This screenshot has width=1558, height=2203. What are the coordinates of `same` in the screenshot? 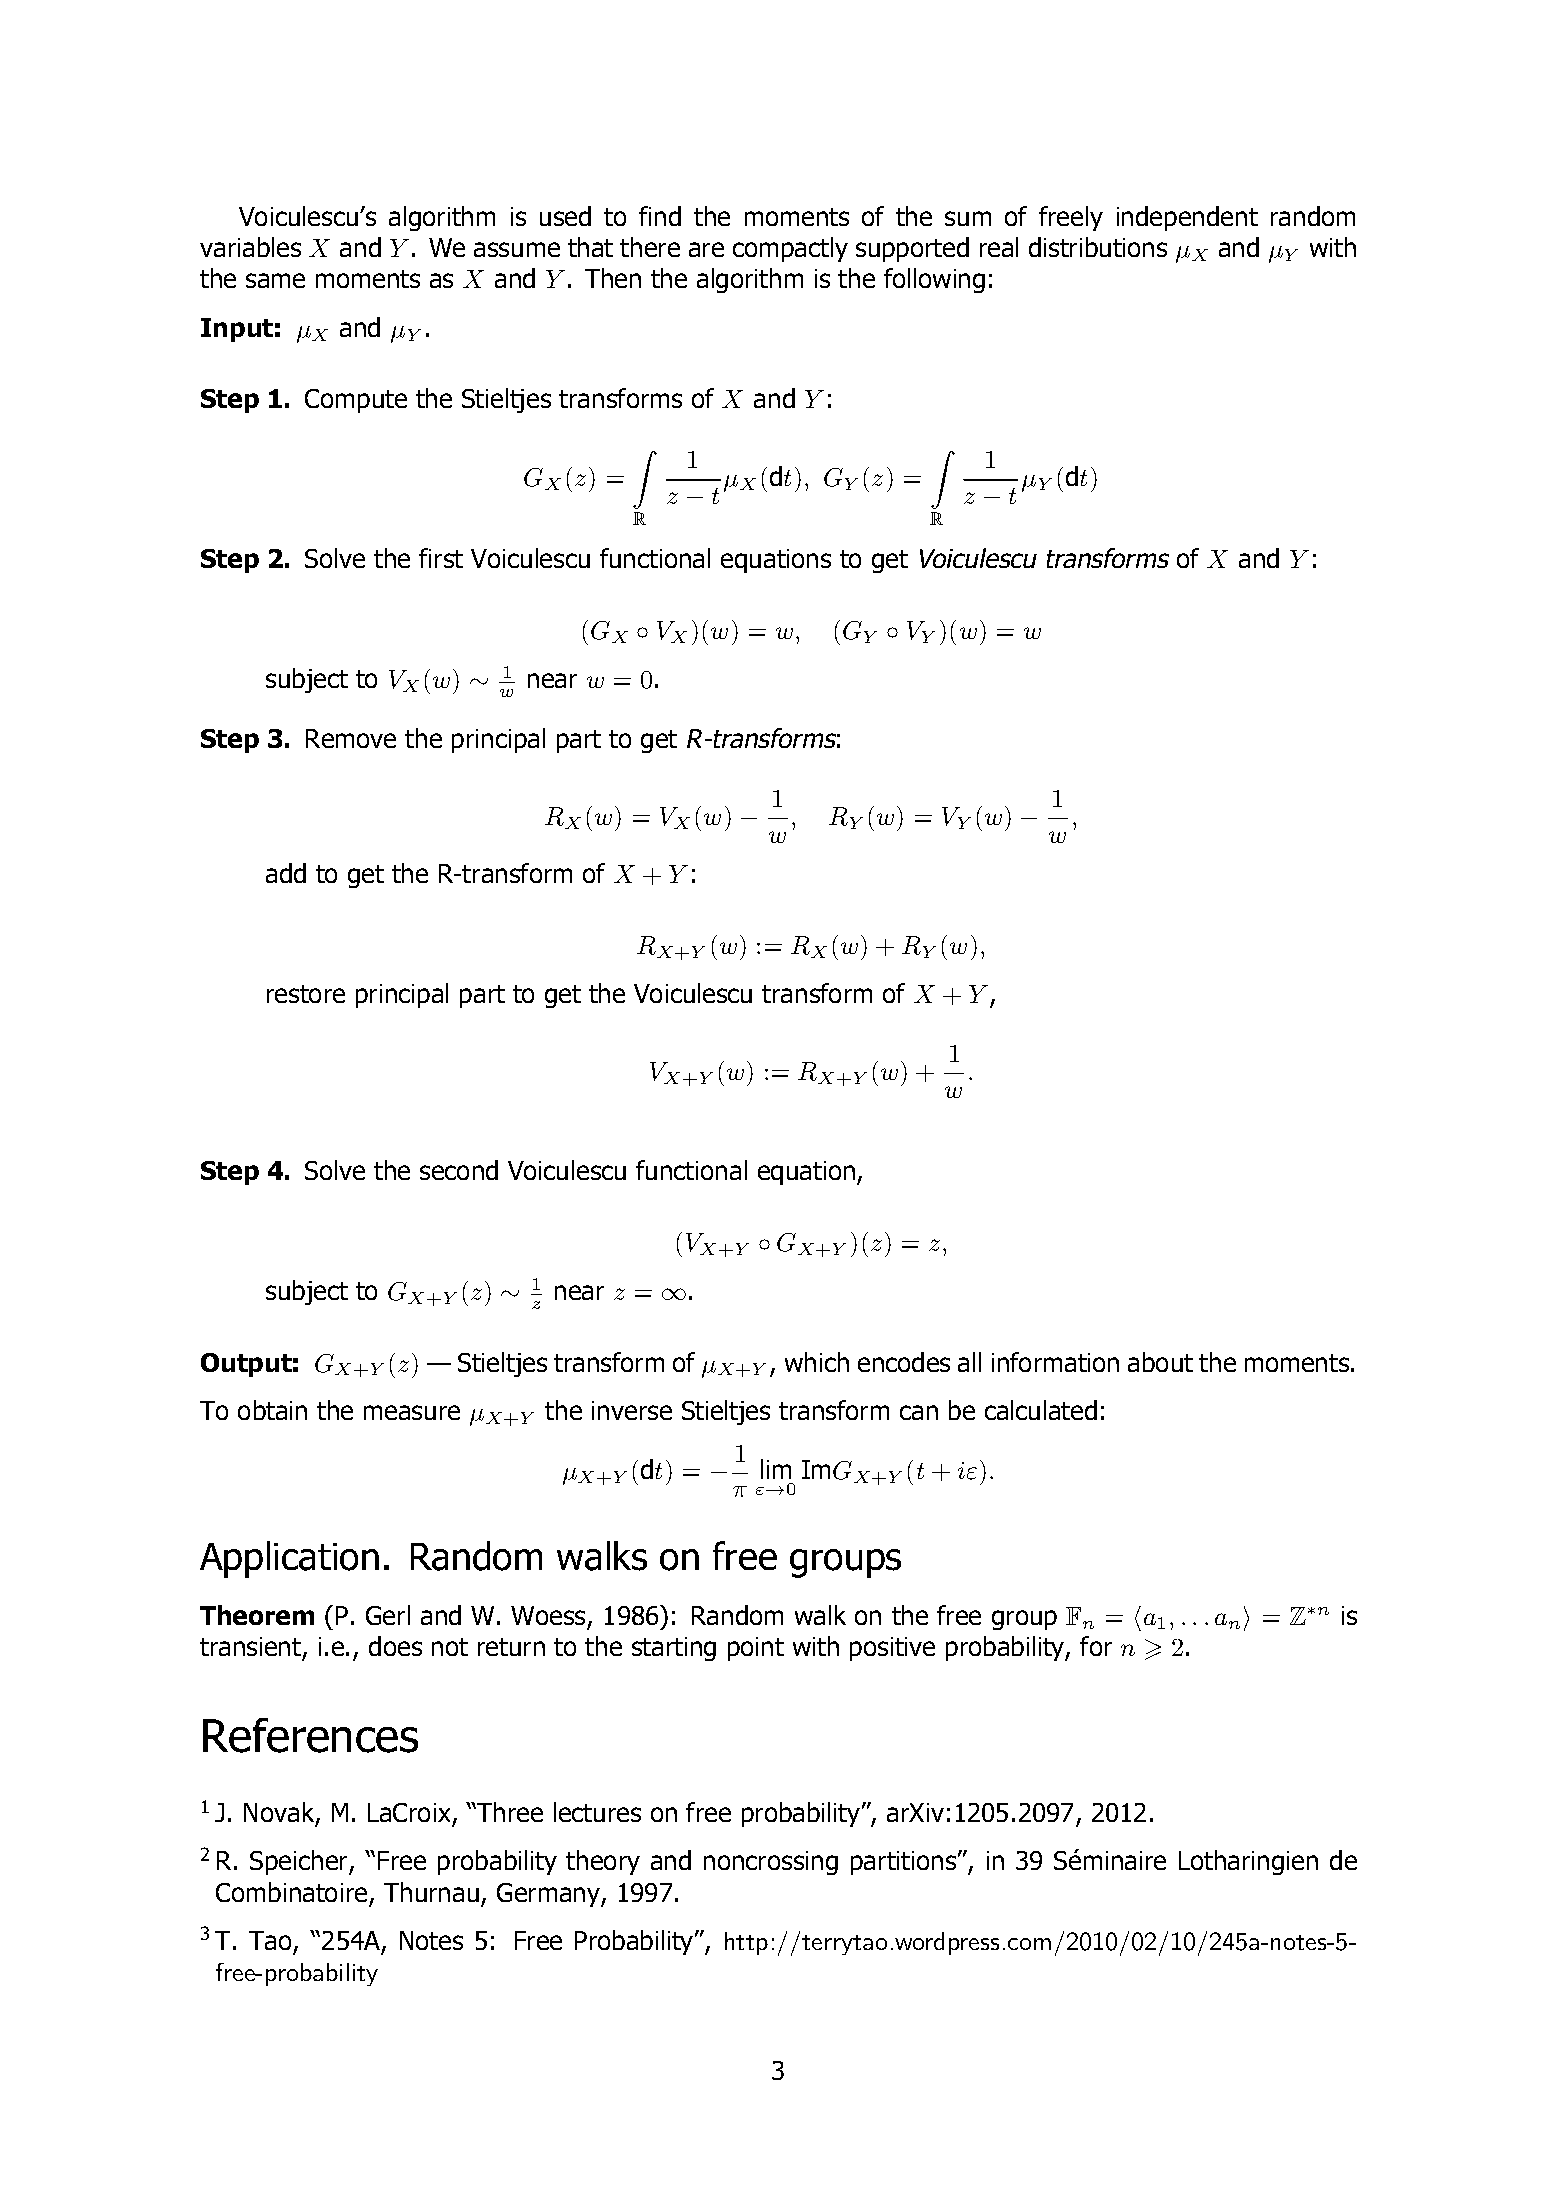 It's located at (275, 280).
